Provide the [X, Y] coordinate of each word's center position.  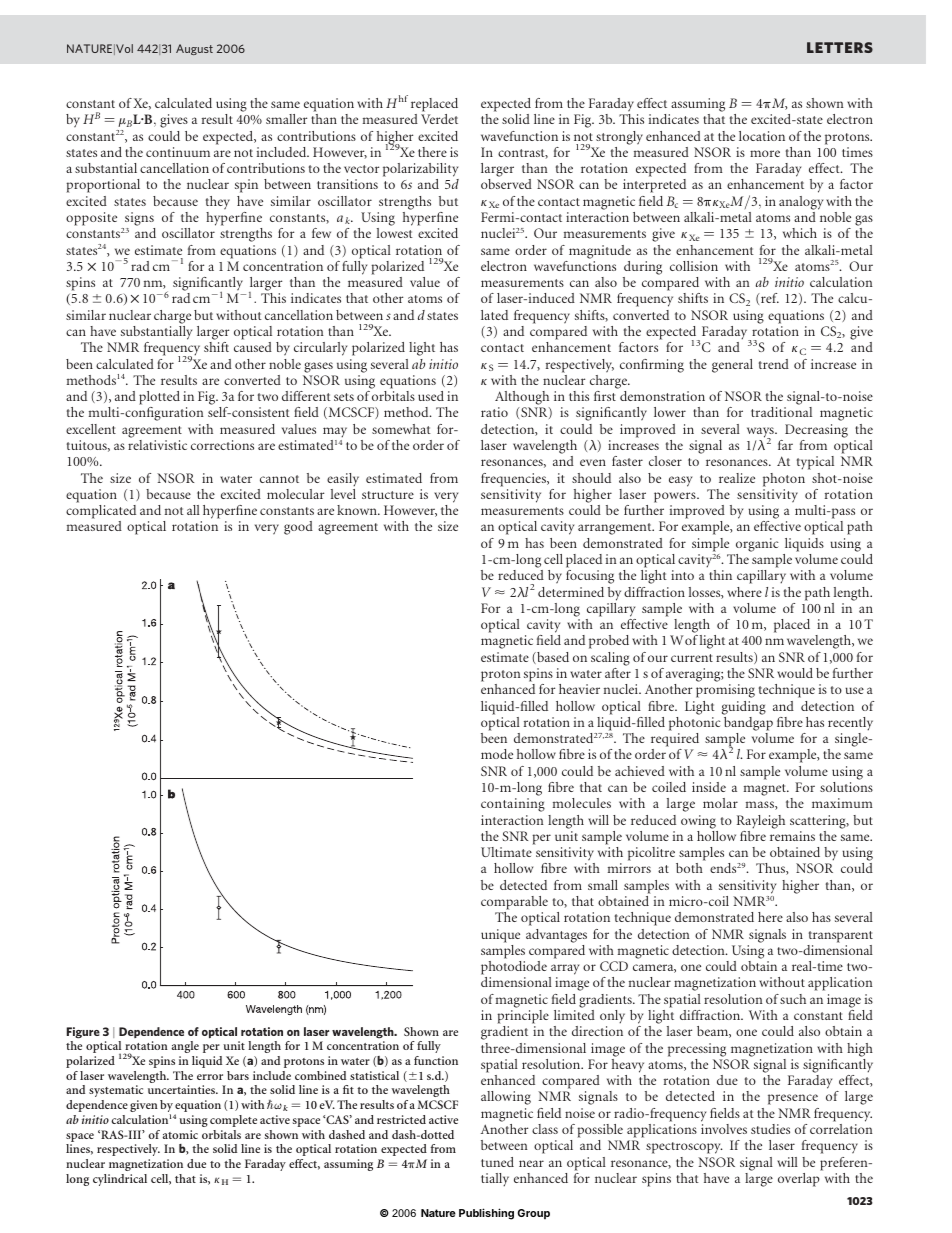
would [795, 673]
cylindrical [120, 1180]
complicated [101, 512]
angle [185, 1047]
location [762, 136]
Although [522, 399]
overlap [799, 1180]
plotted [159, 398]
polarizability [421, 171]
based [552, 658]
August [194, 49]
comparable [514, 903]
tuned [497, 1162]
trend [774, 364]
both [689, 868]
